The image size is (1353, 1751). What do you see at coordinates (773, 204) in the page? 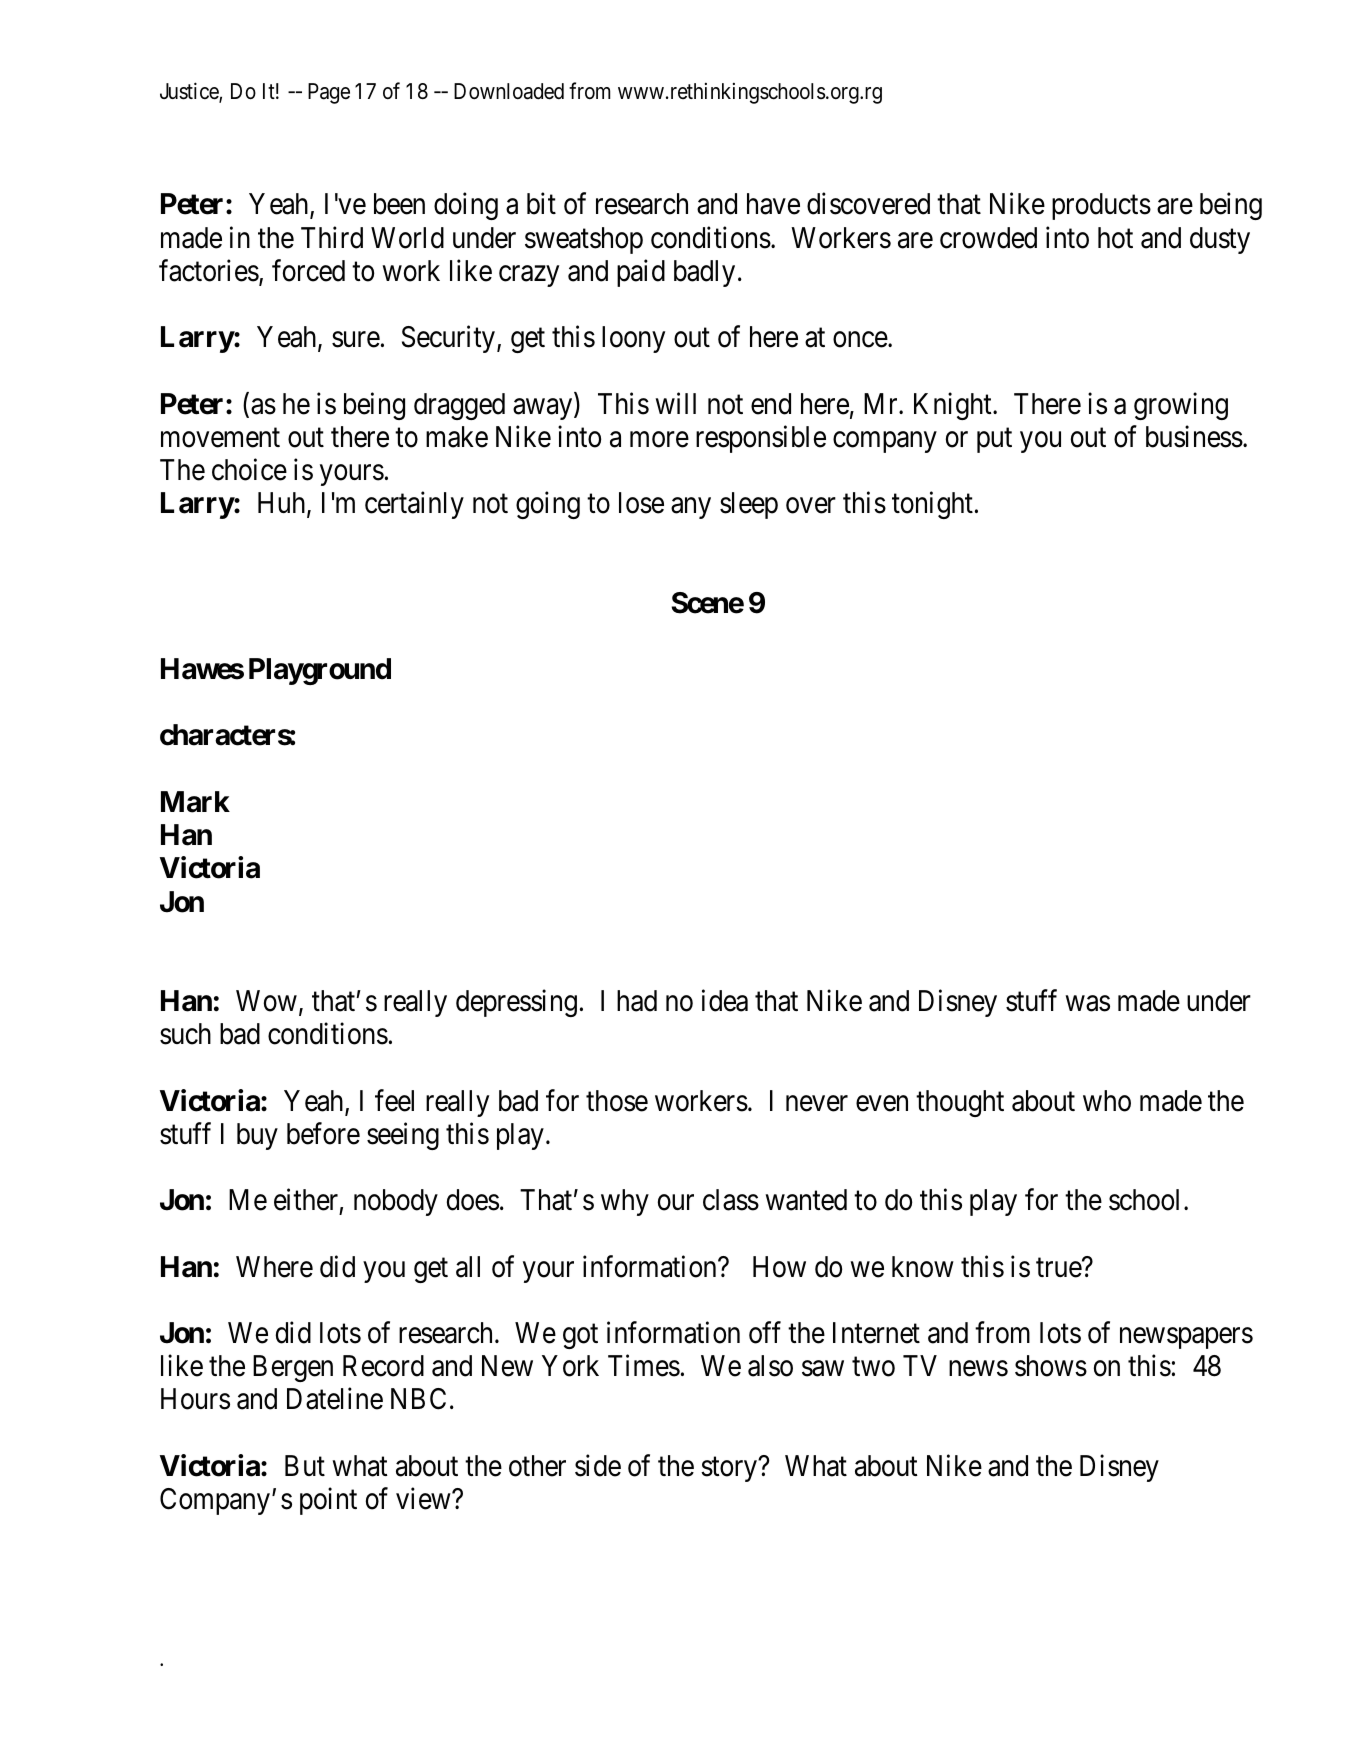
I see `have` at bounding box center [773, 204].
